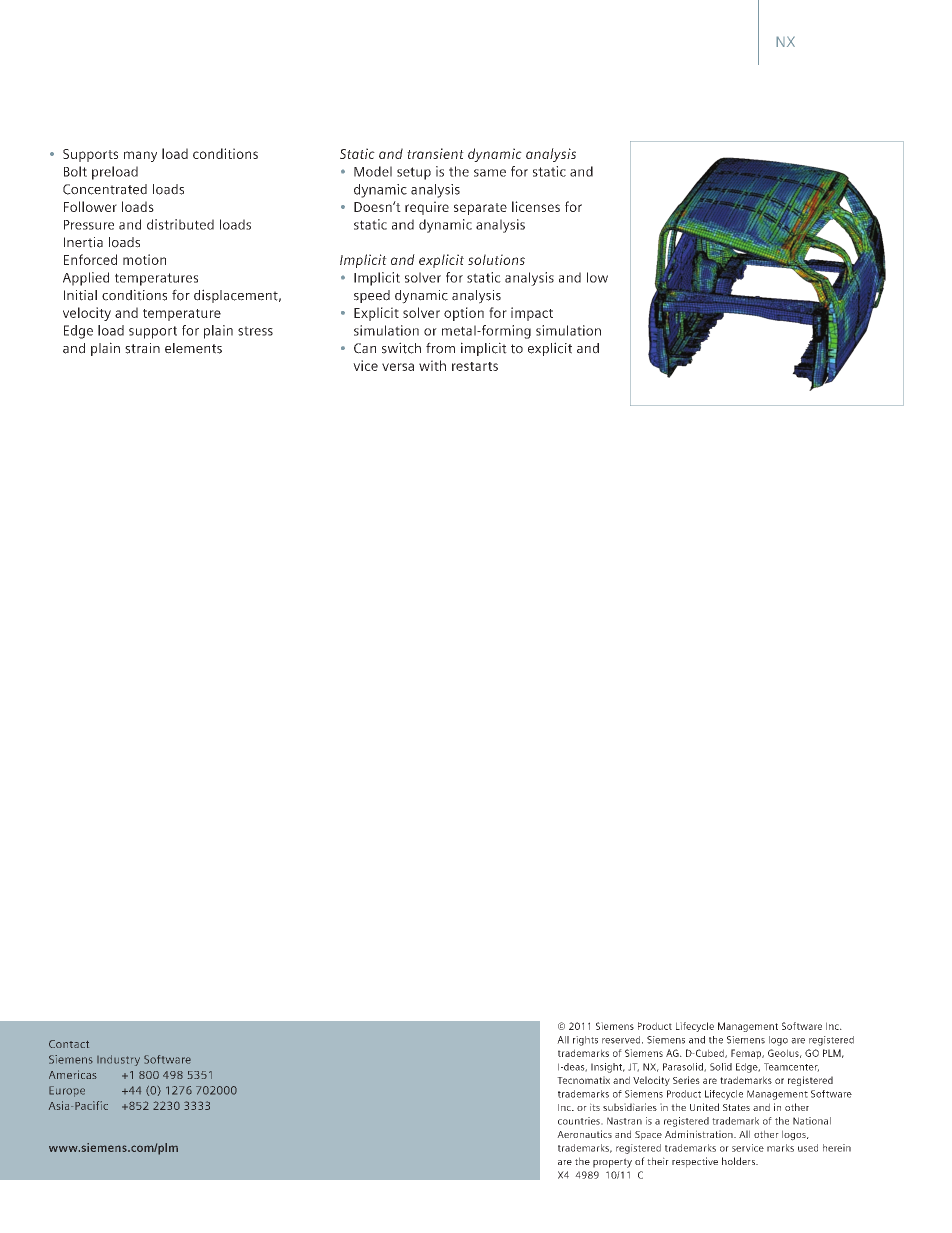  What do you see at coordinates (193, 348) in the screenshot?
I see `elements` at bounding box center [193, 348].
